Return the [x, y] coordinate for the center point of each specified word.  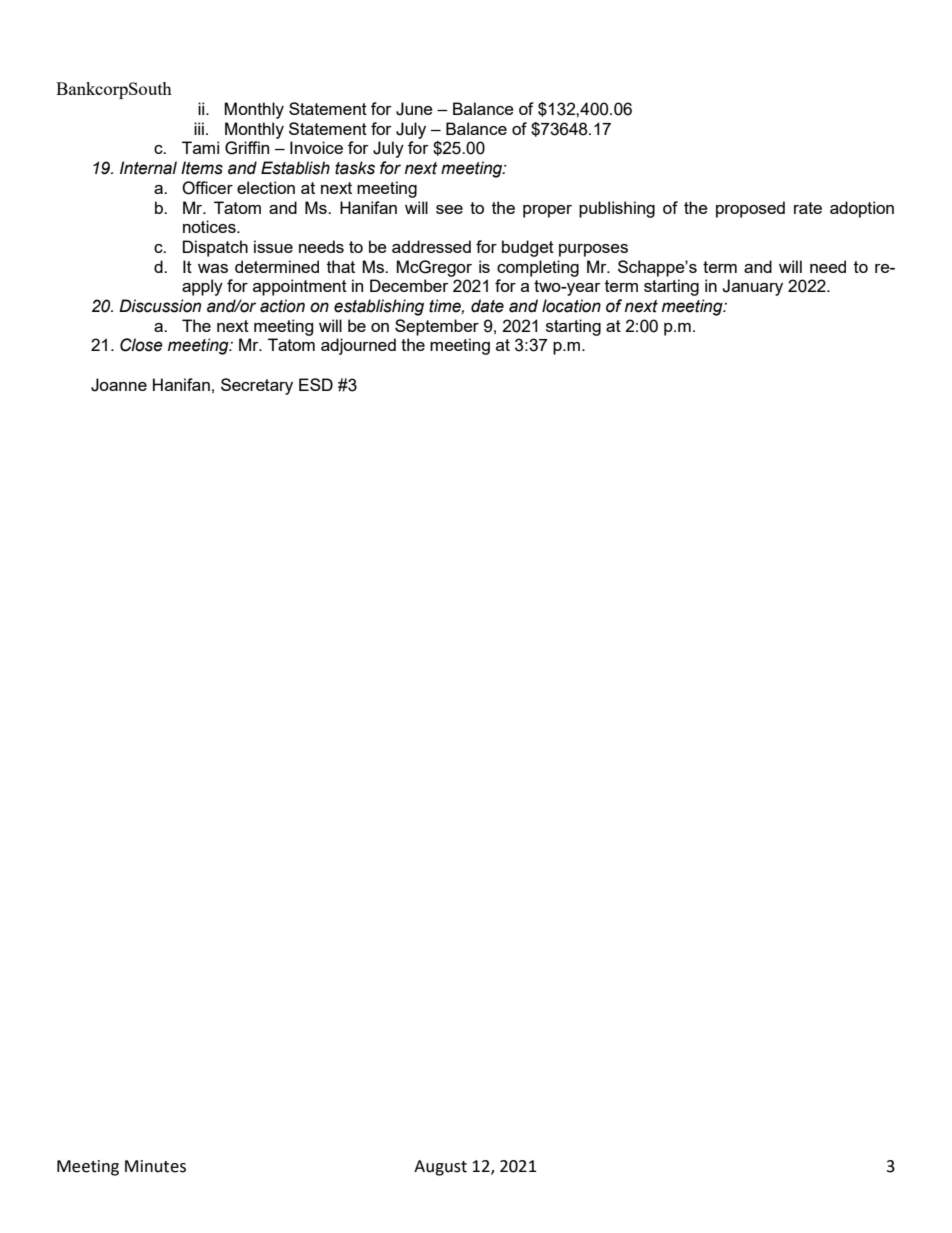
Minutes [155, 1166]
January [752, 287]
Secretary [257, 386]
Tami [200, 147]
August [440, 1168]
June [414, 109]
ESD [316, 384]
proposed [750, 209]
